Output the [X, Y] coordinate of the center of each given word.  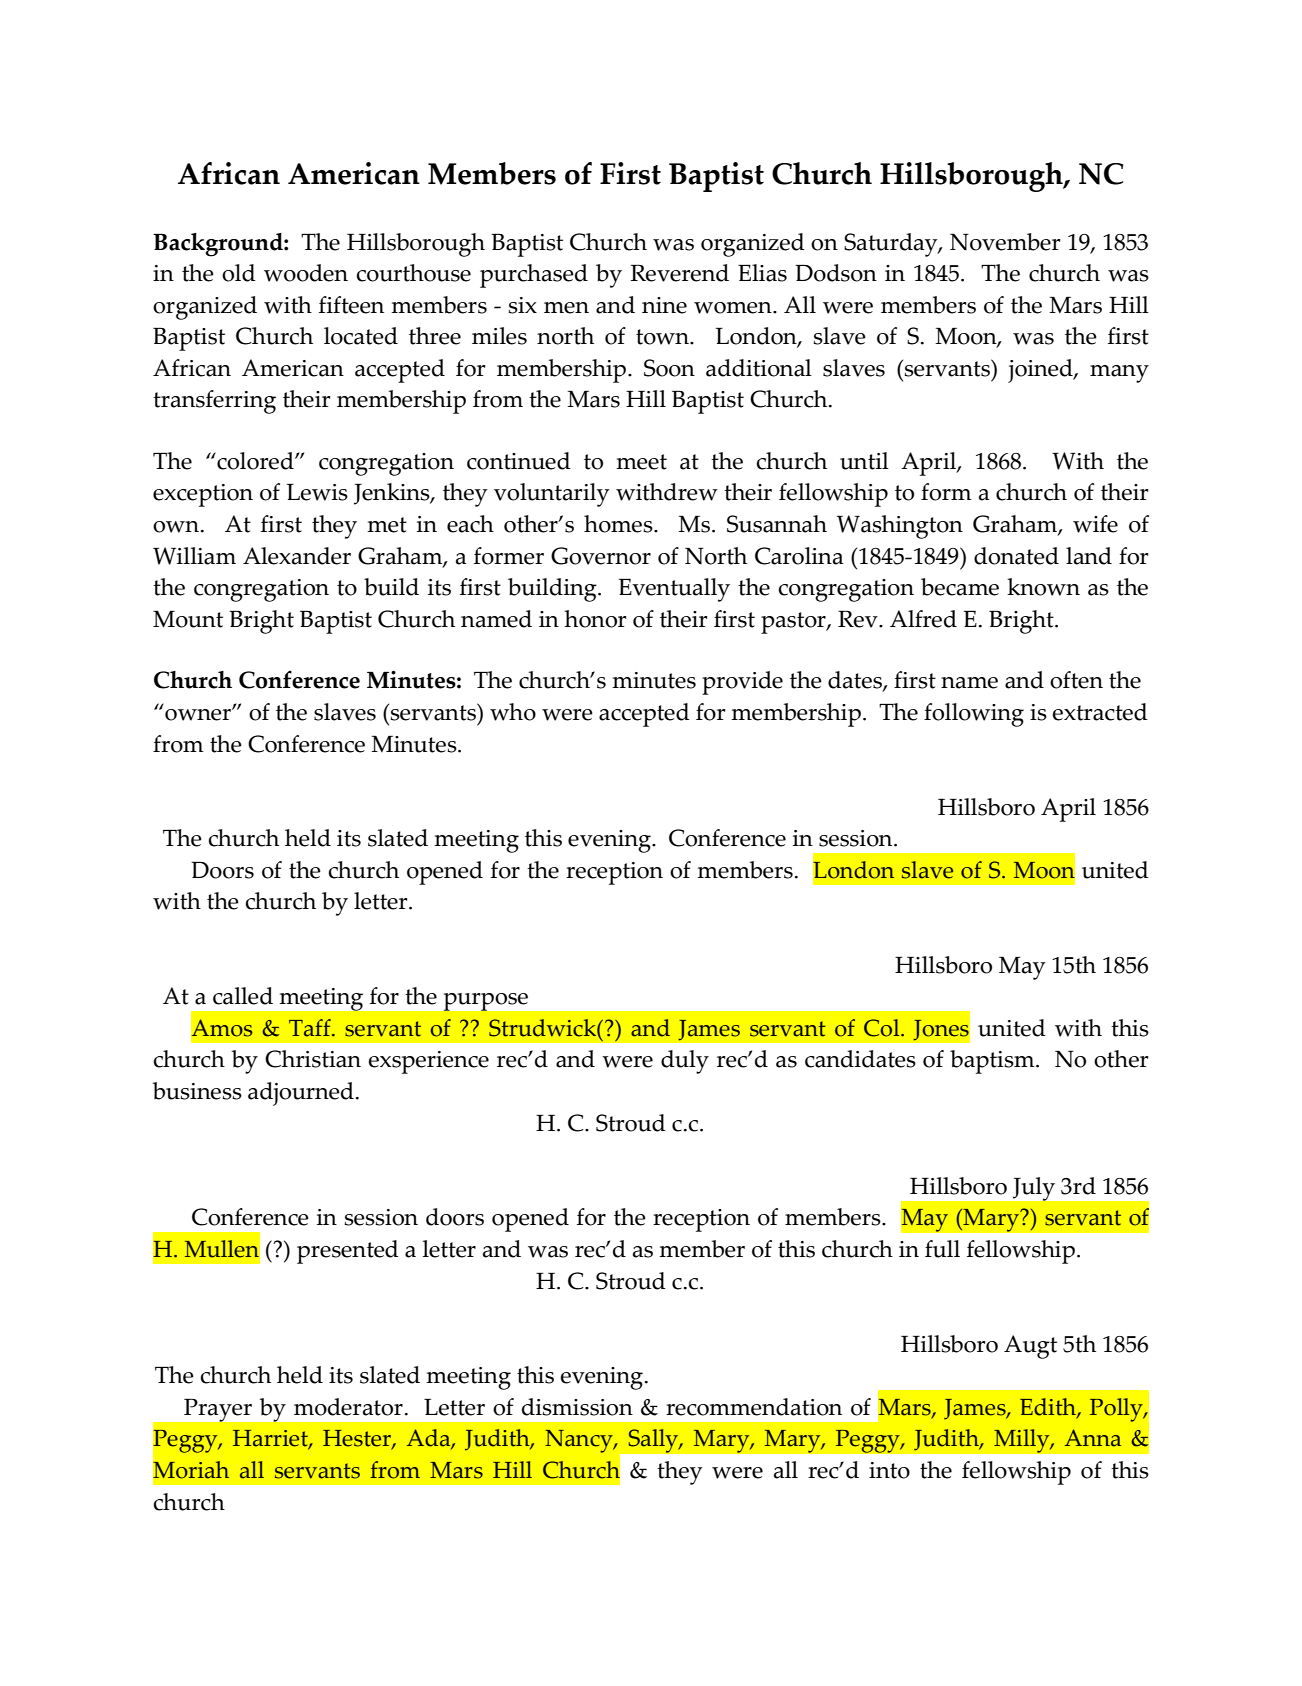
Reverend [679, 273]
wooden [306, 273]
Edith [1049, 1408]
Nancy [580, 1441]
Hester [358, 1440]
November [1005, 242]
